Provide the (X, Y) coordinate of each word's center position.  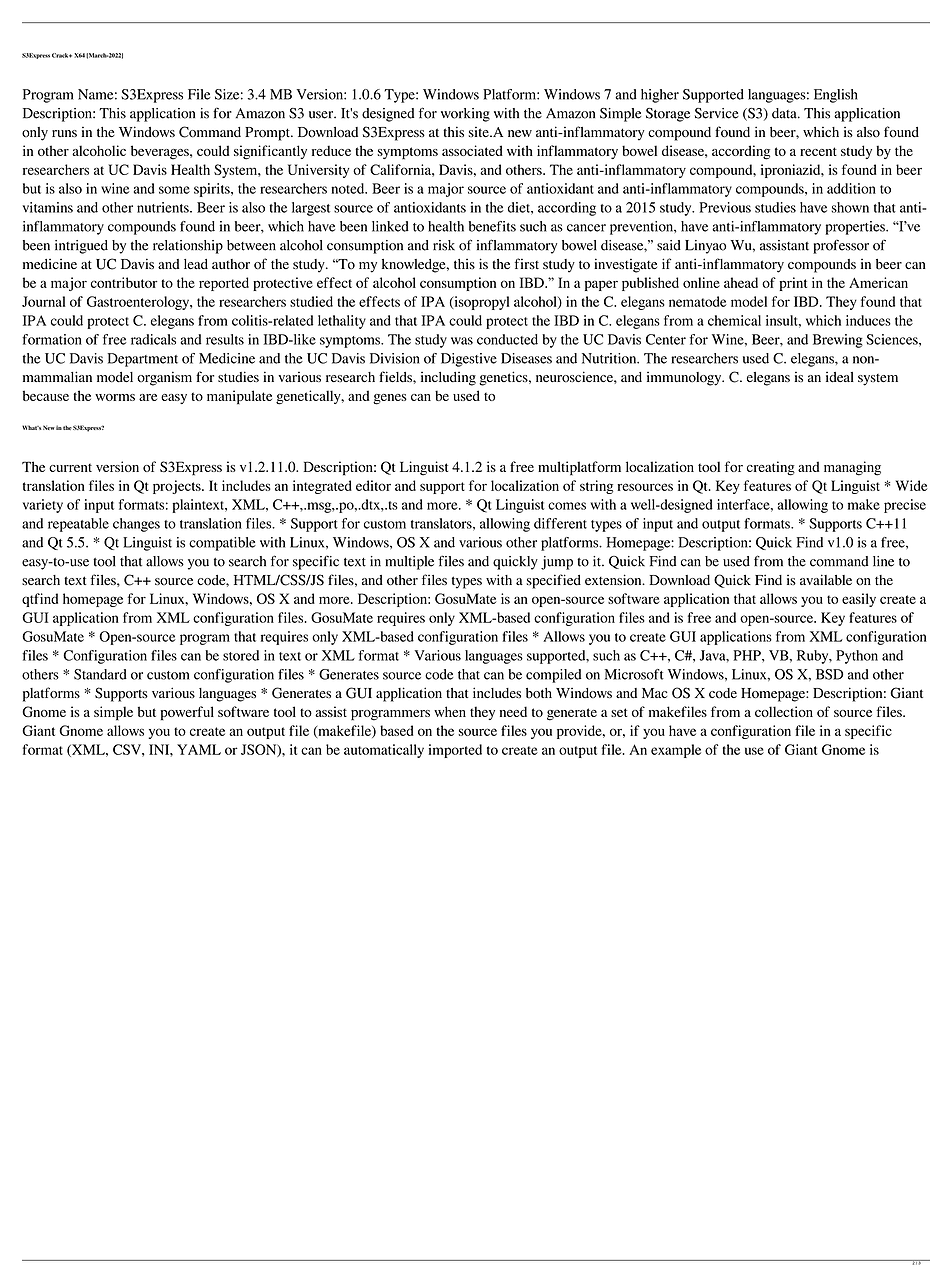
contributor (124, 282)
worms (115, 397)
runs (64, 133)
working (465, 115)
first (527, 263)
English (836, 96)
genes (390, 399)
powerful (187, 713)
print (793, 284)
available (826, 580)
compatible (222, 544)
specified (554, 581)
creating (771, 468)
